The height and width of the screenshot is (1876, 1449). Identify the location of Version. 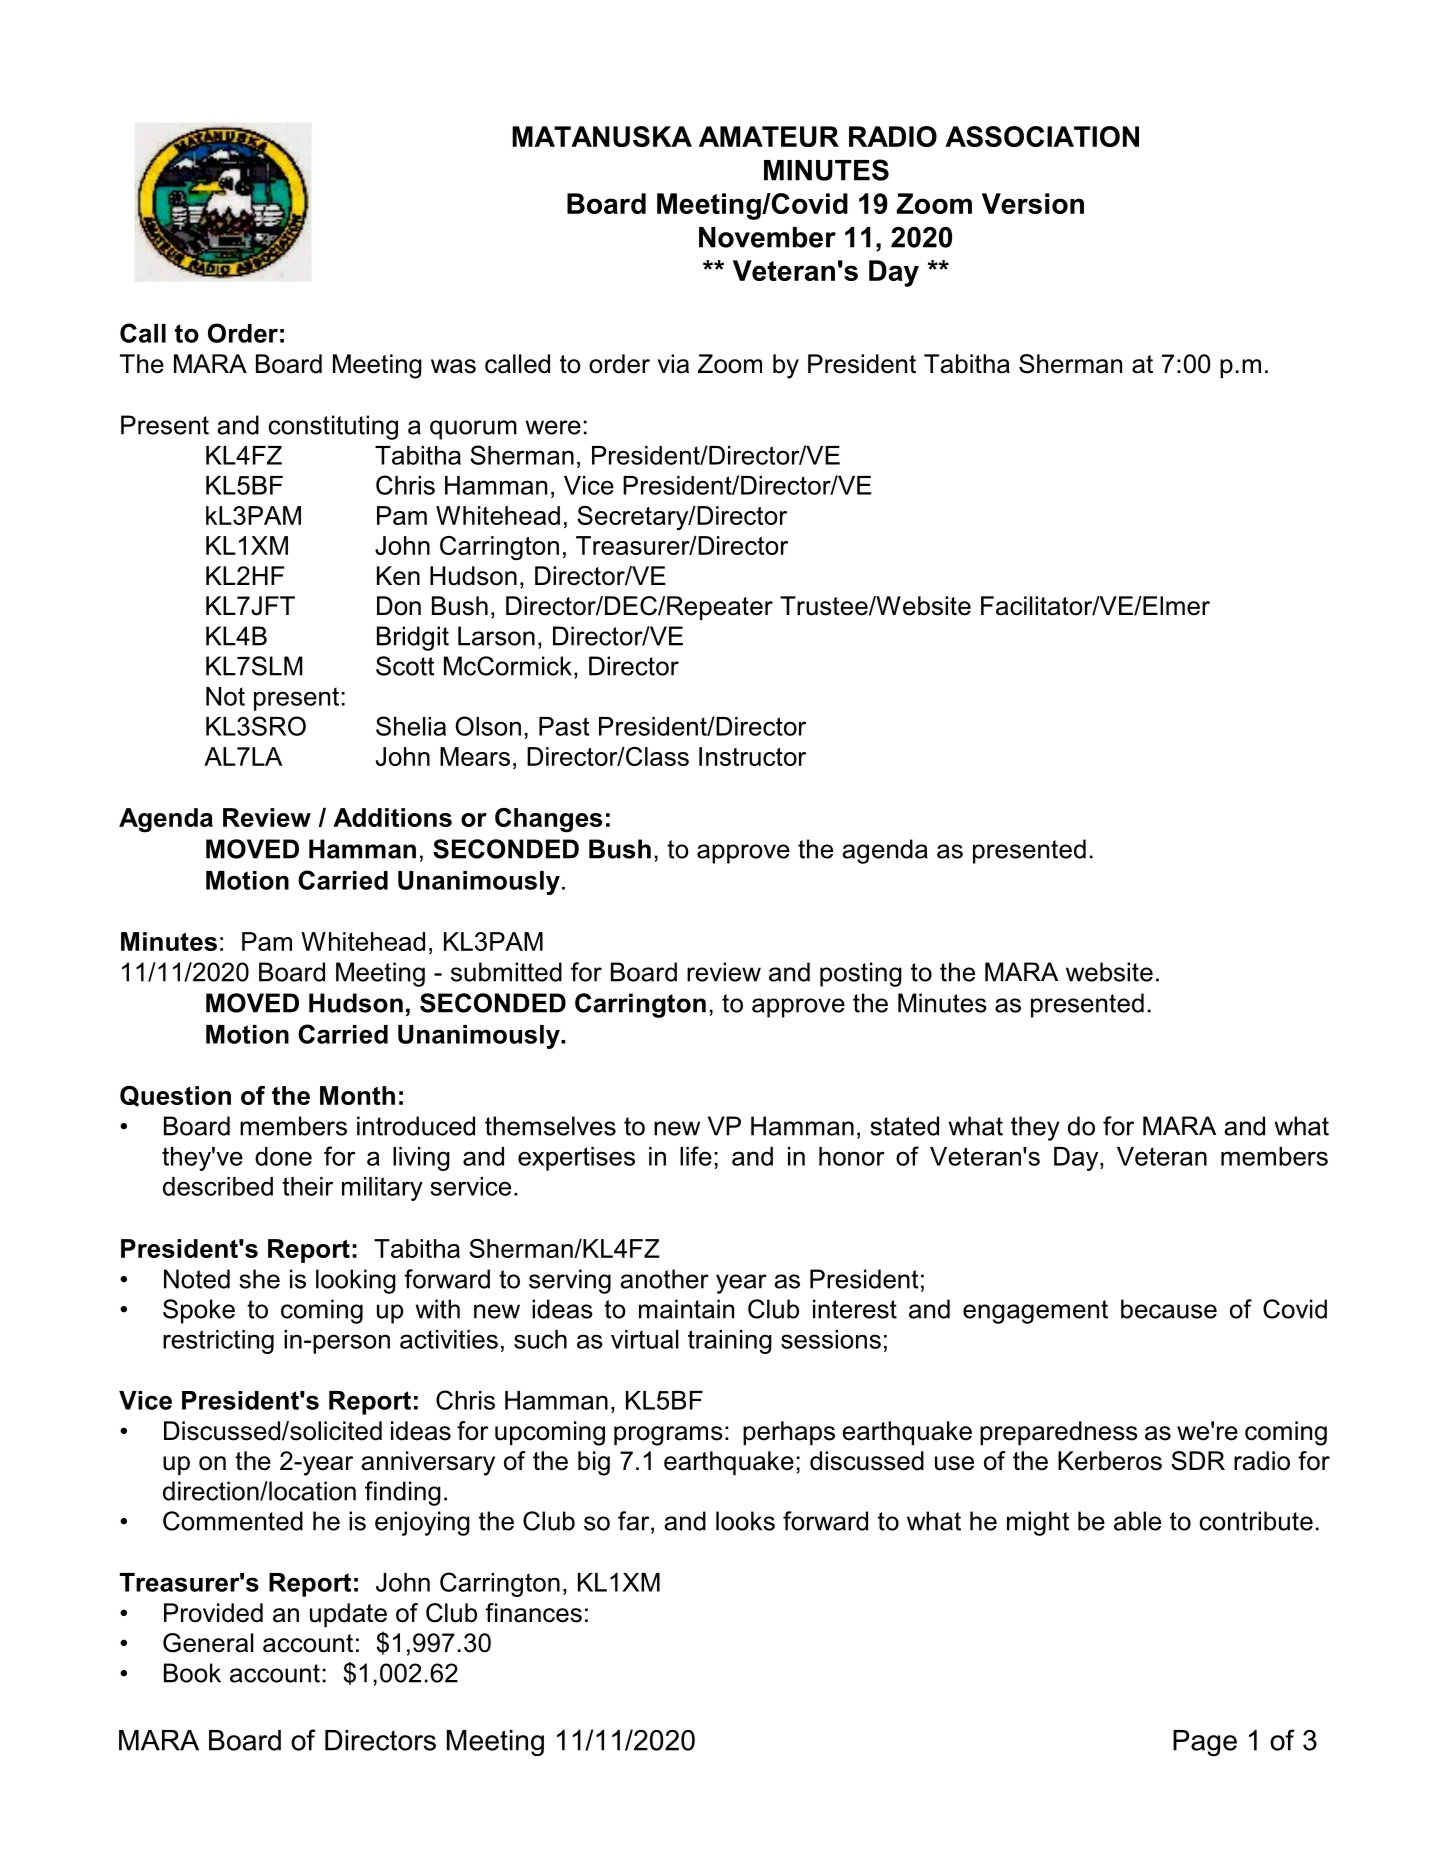
(1033, 203).
